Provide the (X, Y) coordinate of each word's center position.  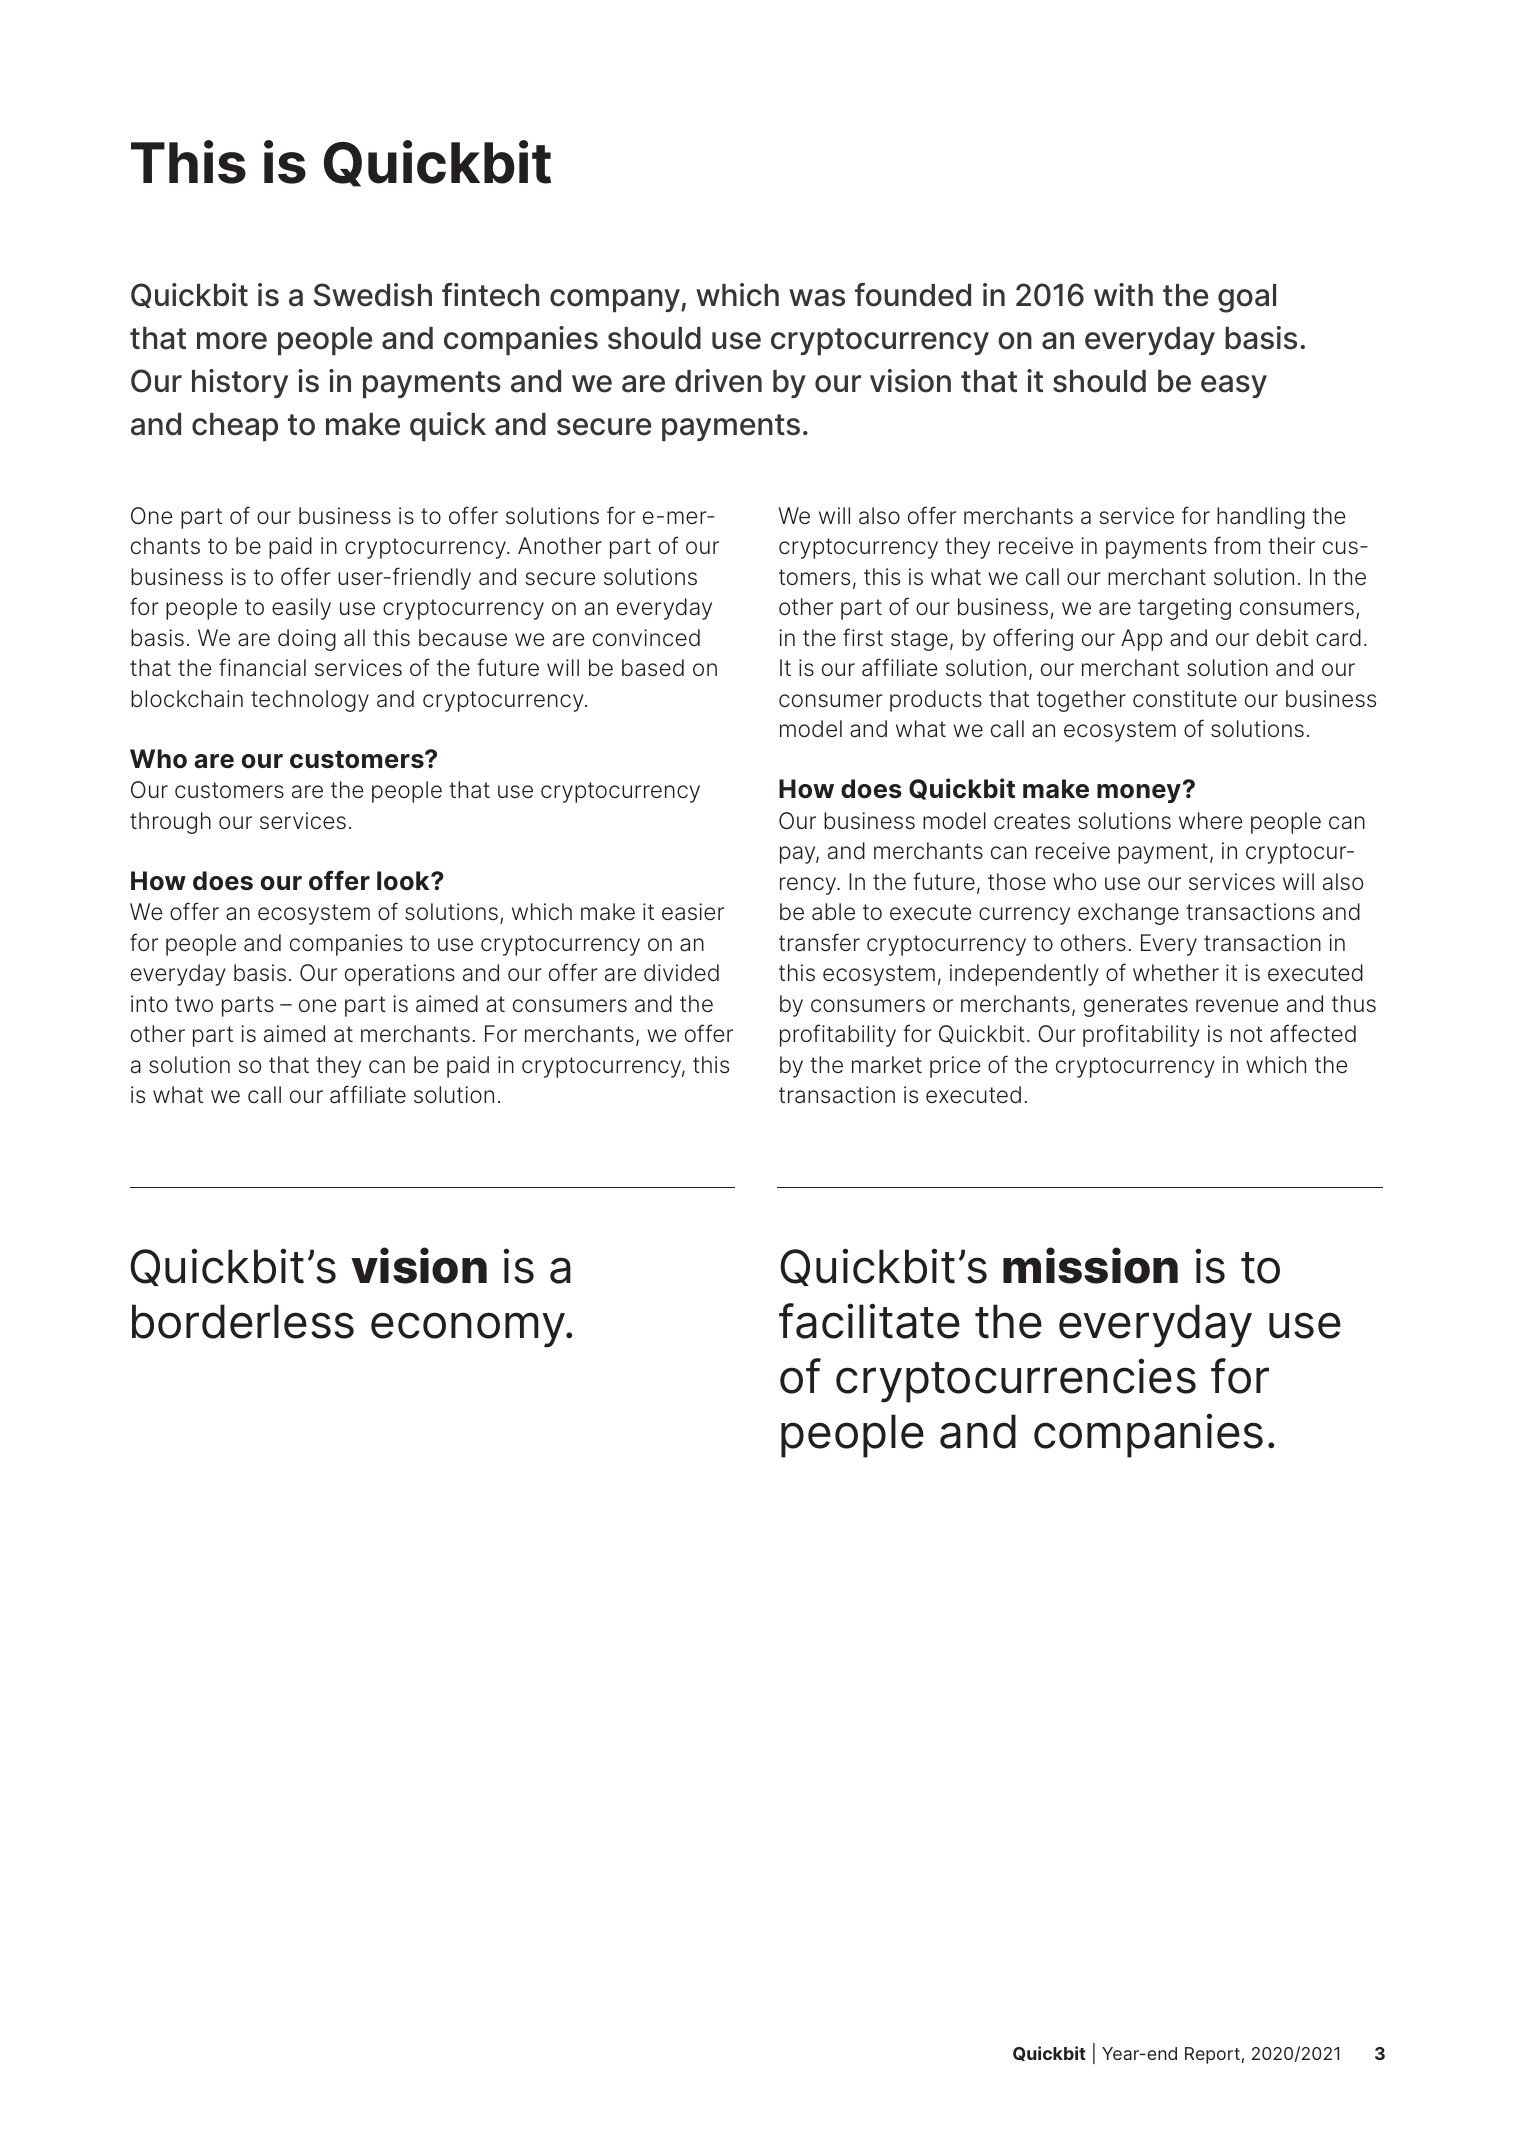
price (955, 1067)
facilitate (869, 1321)
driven (718, 381)
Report (1212, 2055)
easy (1234, 386)
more (232, 341)
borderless (243, 1321)
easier (693, 912)
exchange (1128, 914)
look (404, 881)
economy (469, 1330)
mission (1090, 1265)
